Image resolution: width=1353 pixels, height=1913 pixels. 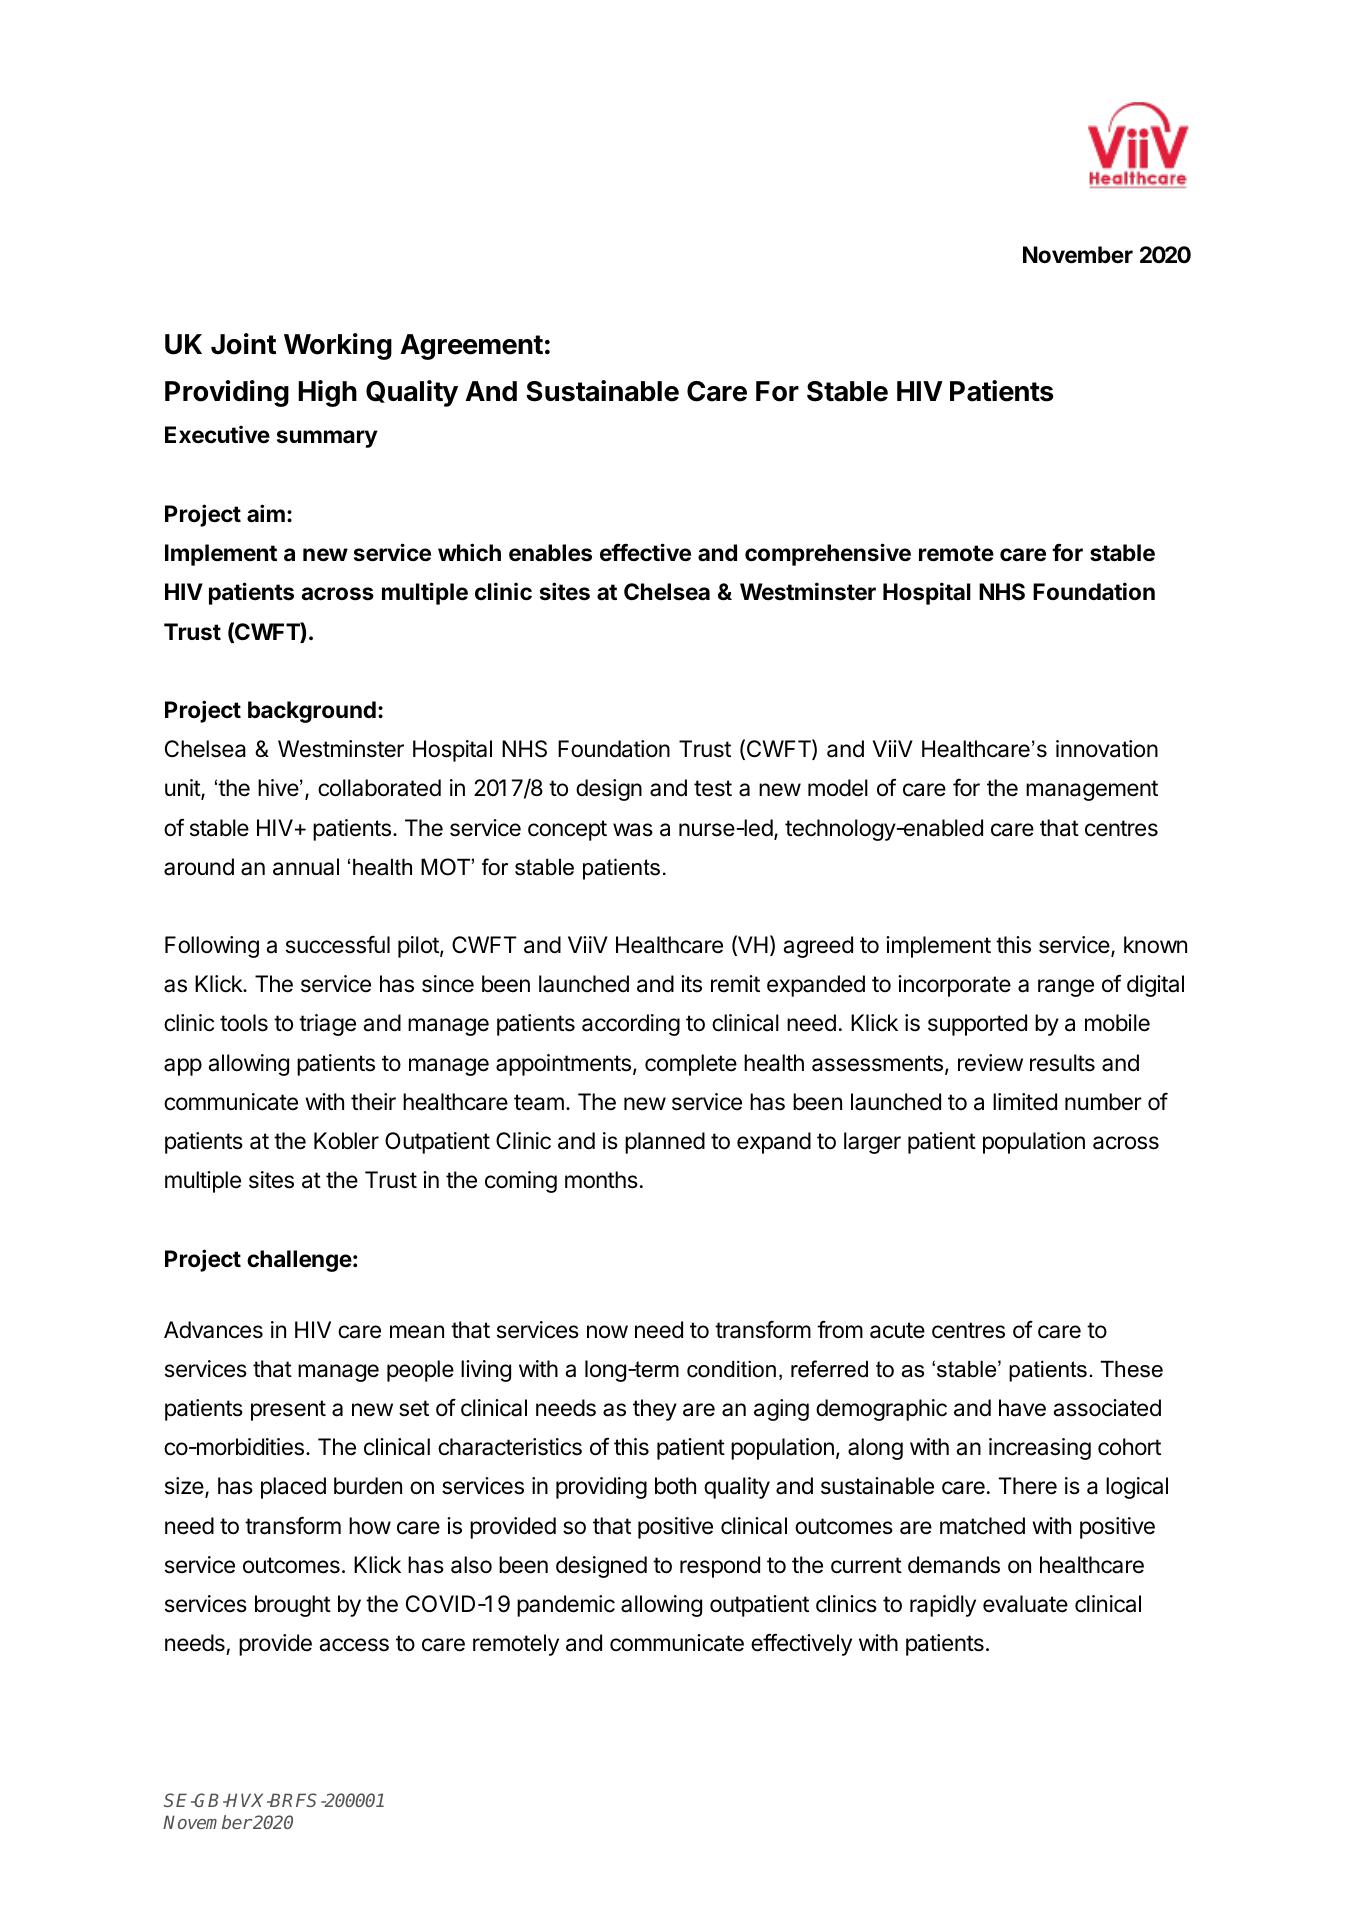 What do you see at coordinates (720, 1567) in the screenshot?
I see `respond` at bounding box center [720, 1567].
